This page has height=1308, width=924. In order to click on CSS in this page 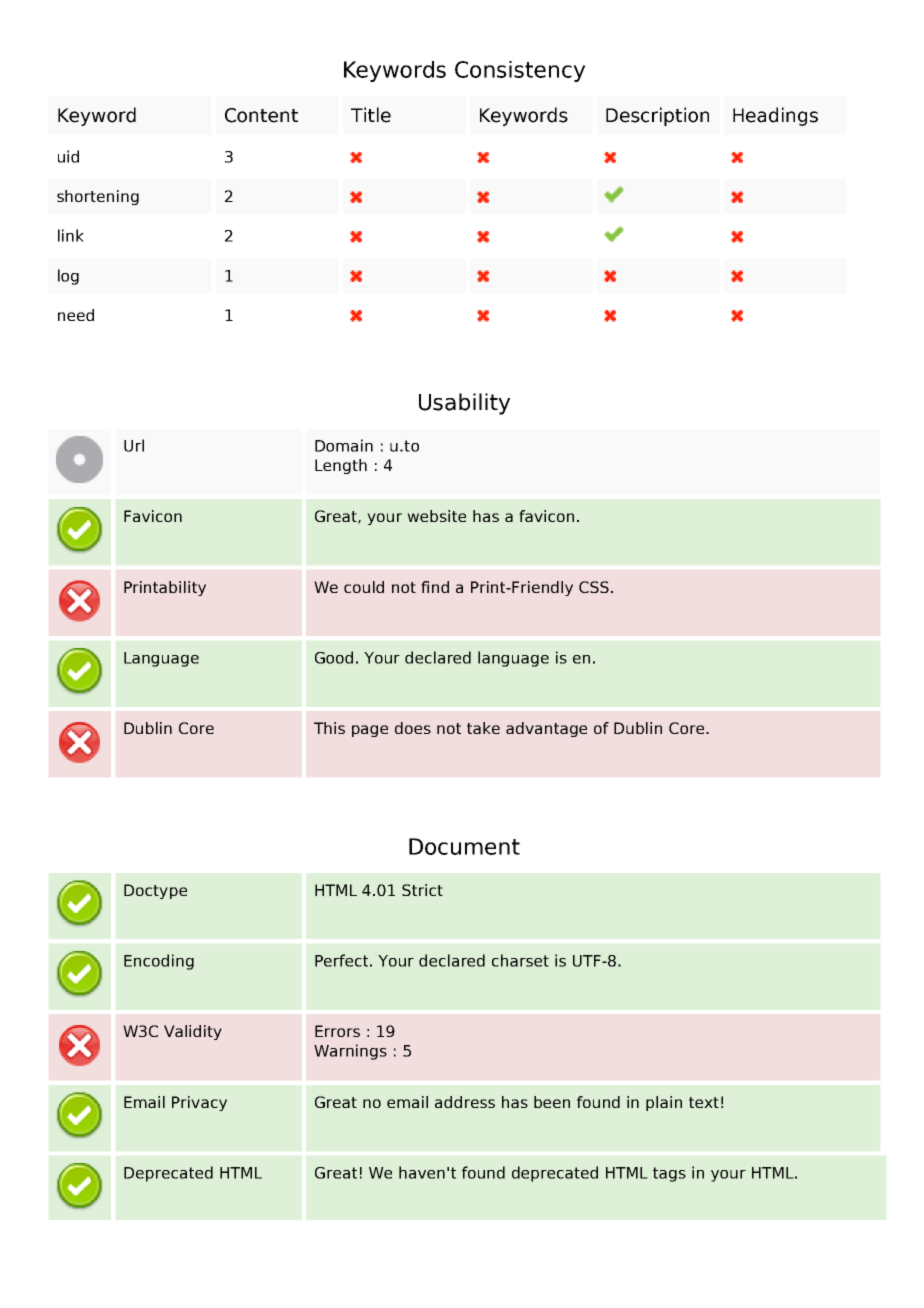, I will do `click(594, 587)`.
